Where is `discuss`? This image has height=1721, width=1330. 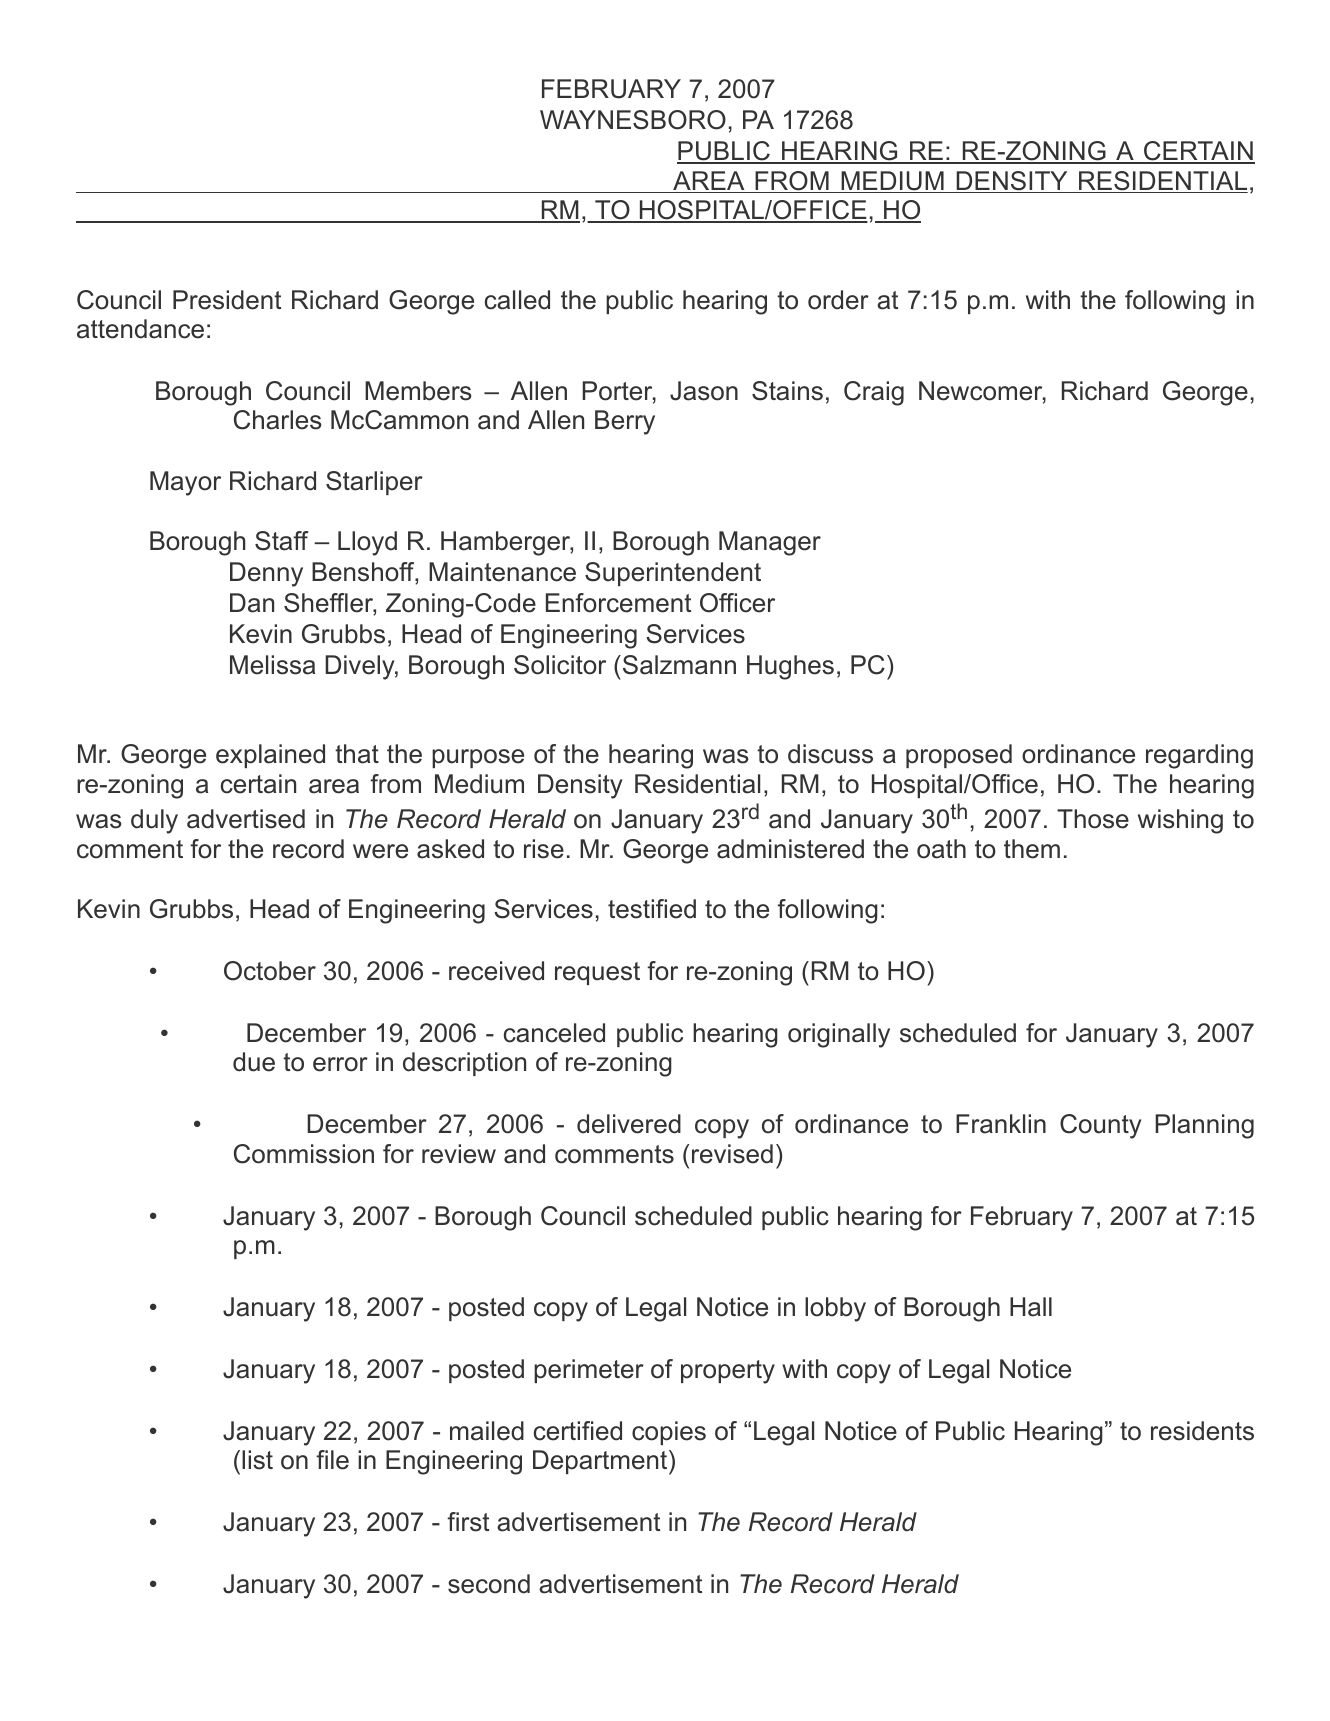
discuss is located at coordinates (830, 754).
